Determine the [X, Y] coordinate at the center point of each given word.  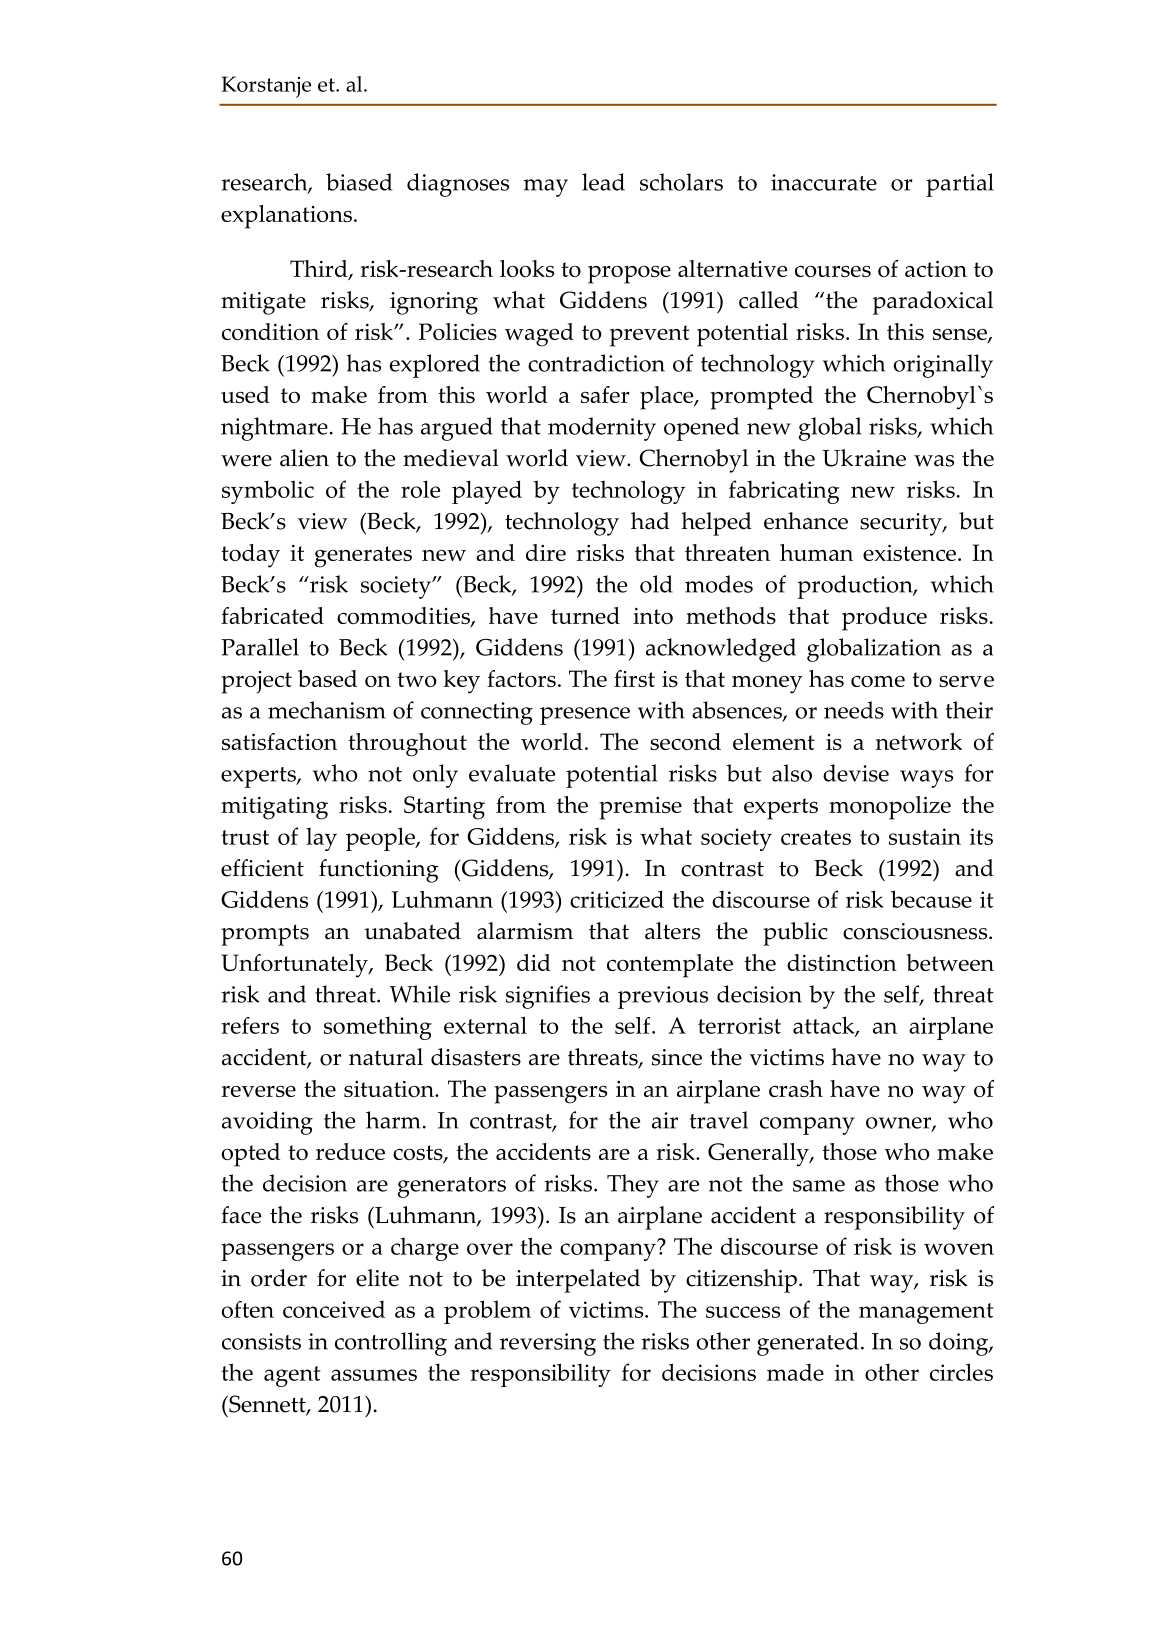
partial [960, 185]
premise [640, 808]
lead [603, 182]
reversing [548, 1344]
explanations [286, 217]
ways [926, 779]
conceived [334, 1309]
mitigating [274, 808]
